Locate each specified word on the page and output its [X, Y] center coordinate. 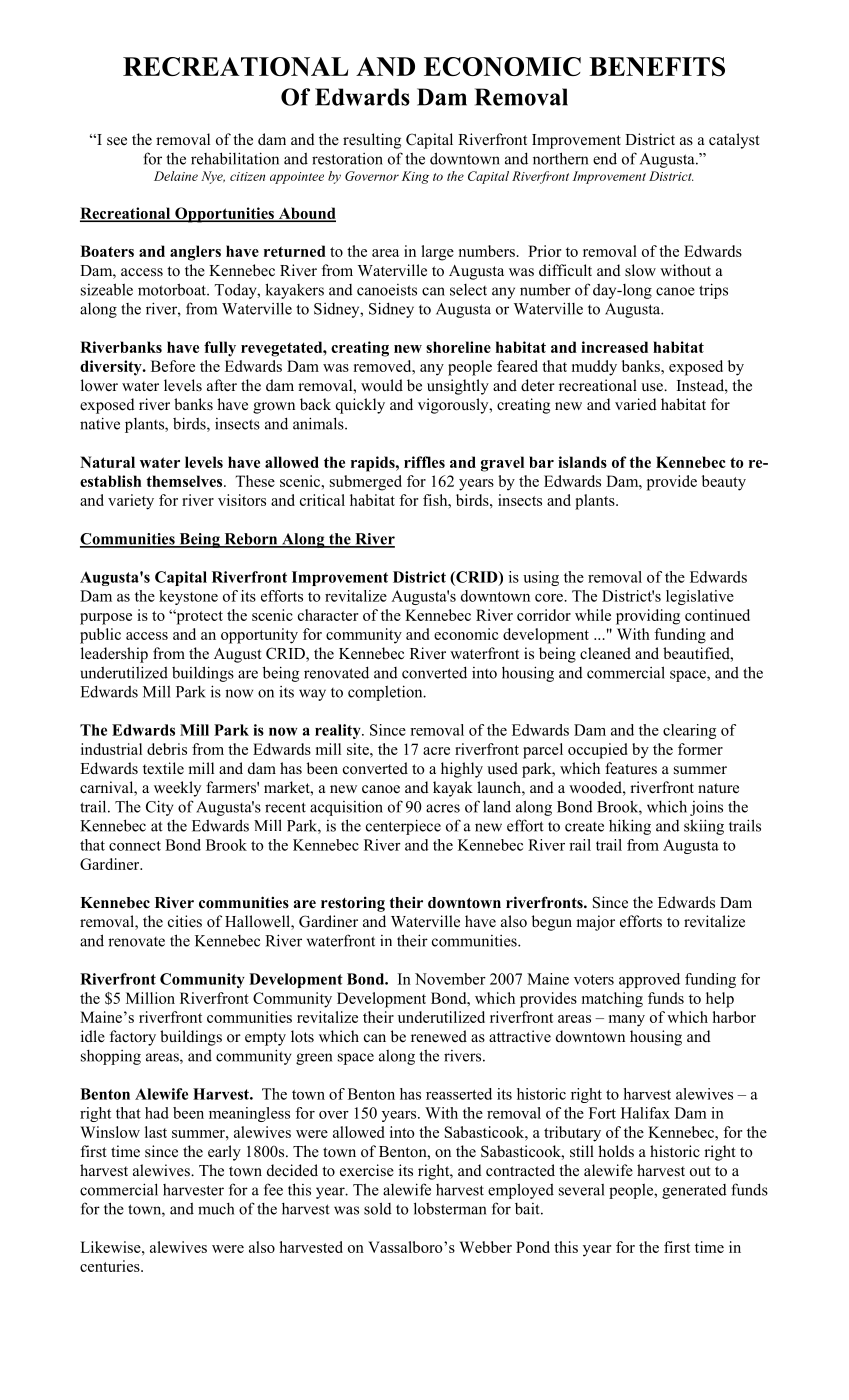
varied [636, 404]
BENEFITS [657, 66]
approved [649, 980]
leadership [114, 655]
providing [648, 617]
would [382, 385]
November [450, 979]
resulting [372, 141]
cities [185, 921]
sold [378, 1208]
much [216, 1209]
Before [173, 366]
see [117, 141]
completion [386, 693]
